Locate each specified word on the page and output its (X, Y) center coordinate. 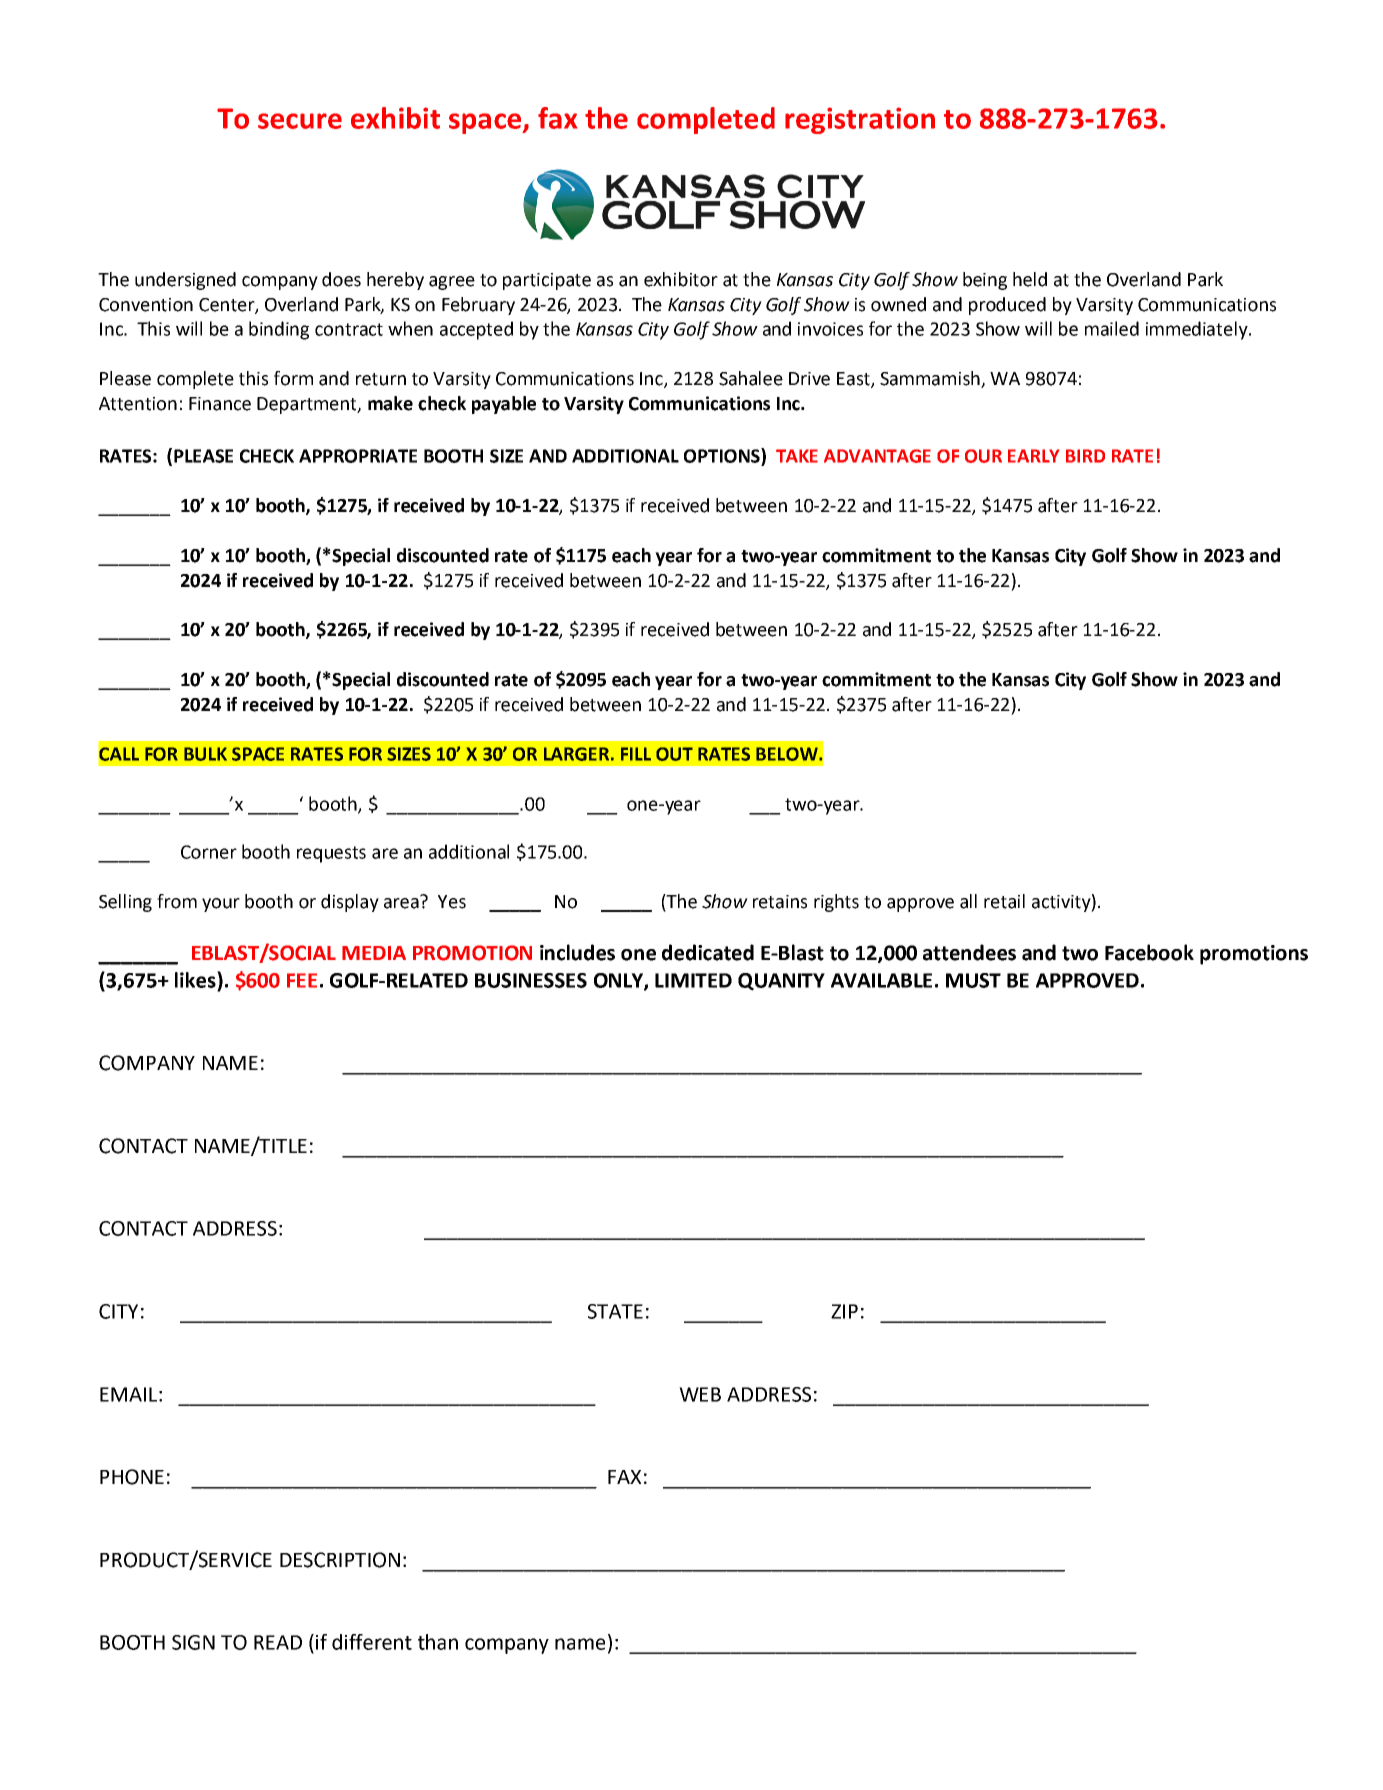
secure (300, 121)
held (1030, 279)
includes (577, 952)
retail (1004, 901)
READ (278, 1642)
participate (547, 281)
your (221, 905)
